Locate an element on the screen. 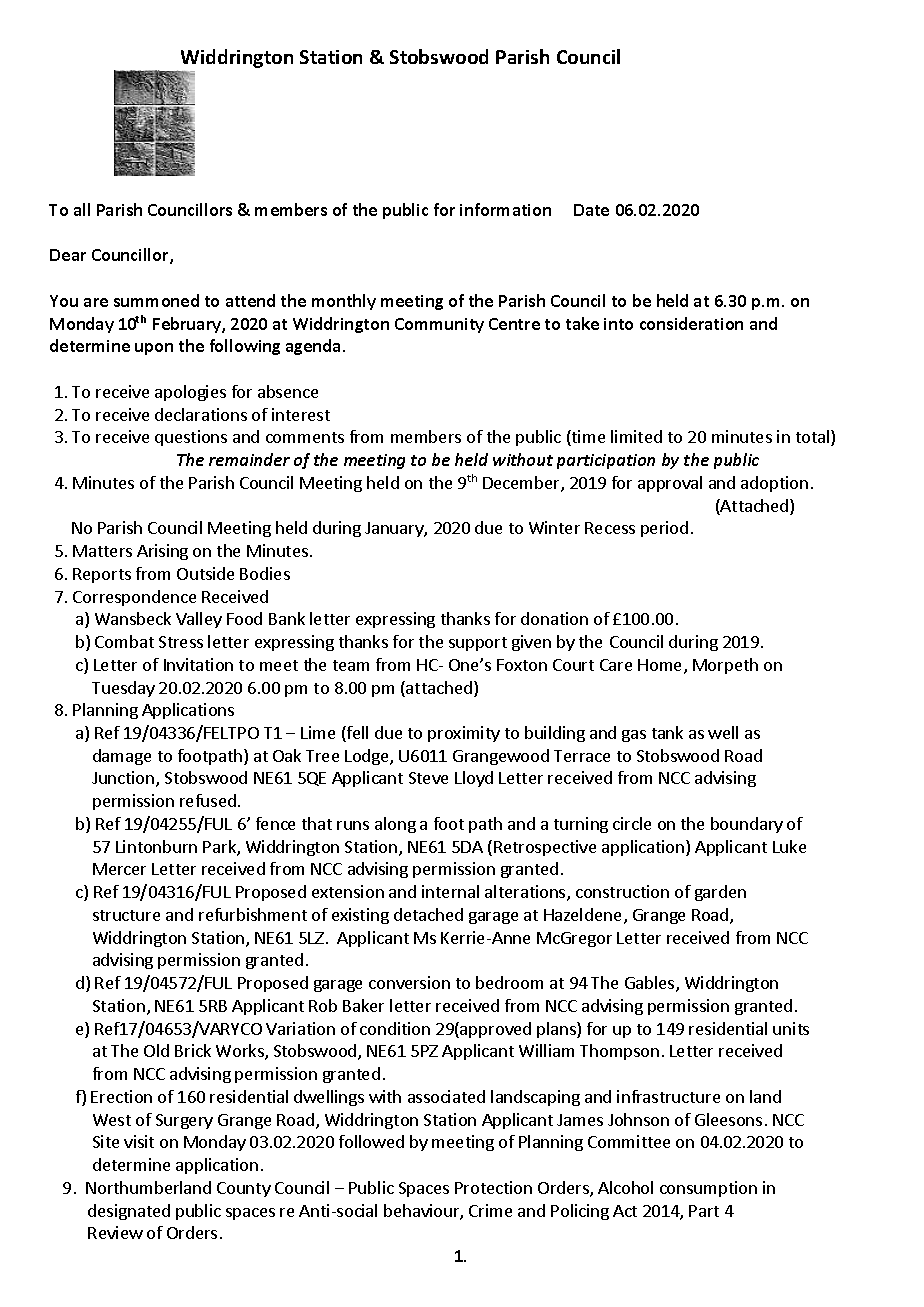 This screenshot has width=924, height=1307. along is located at coordinates (395, 825).
